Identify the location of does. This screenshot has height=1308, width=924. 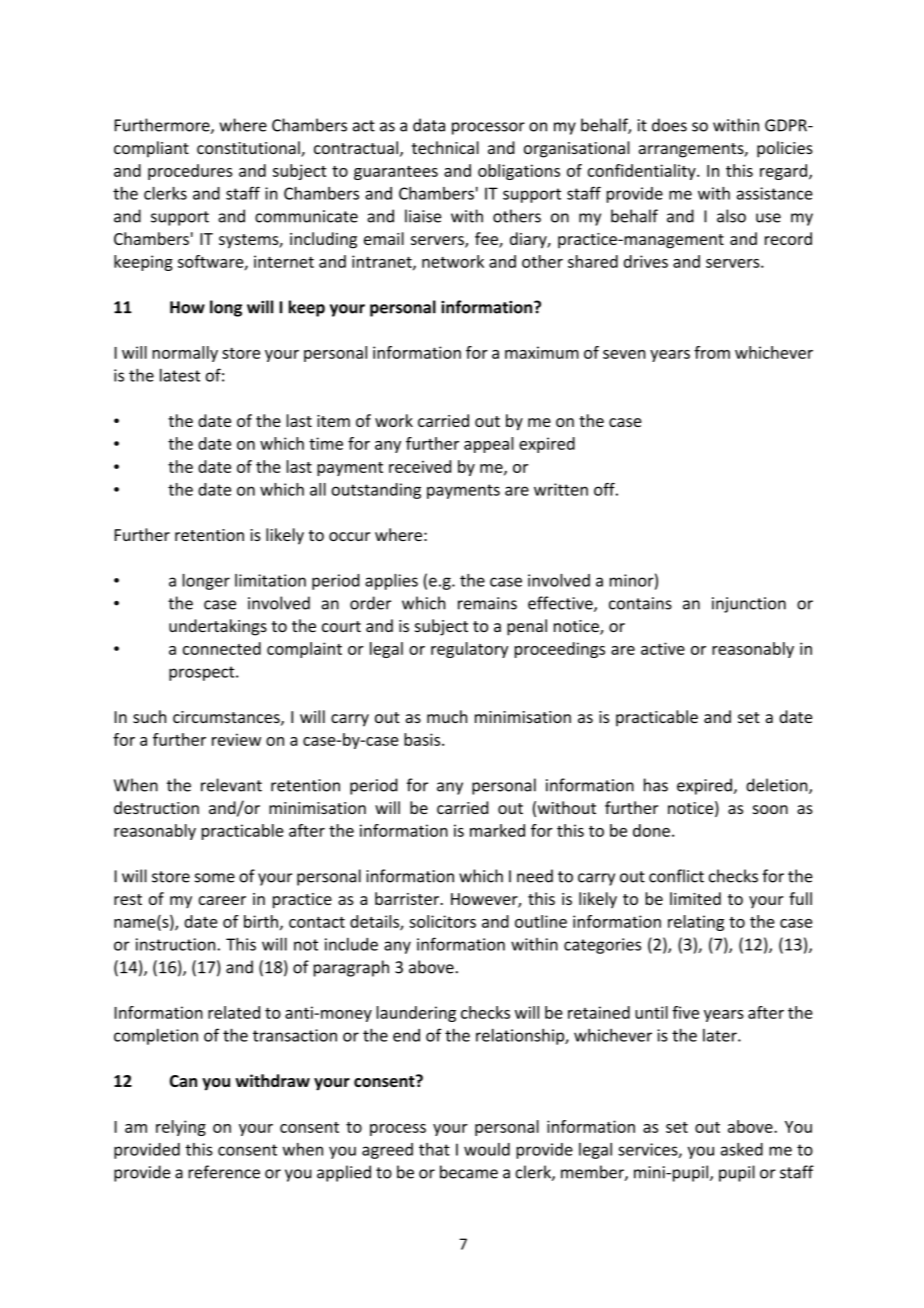
(669, 125).
